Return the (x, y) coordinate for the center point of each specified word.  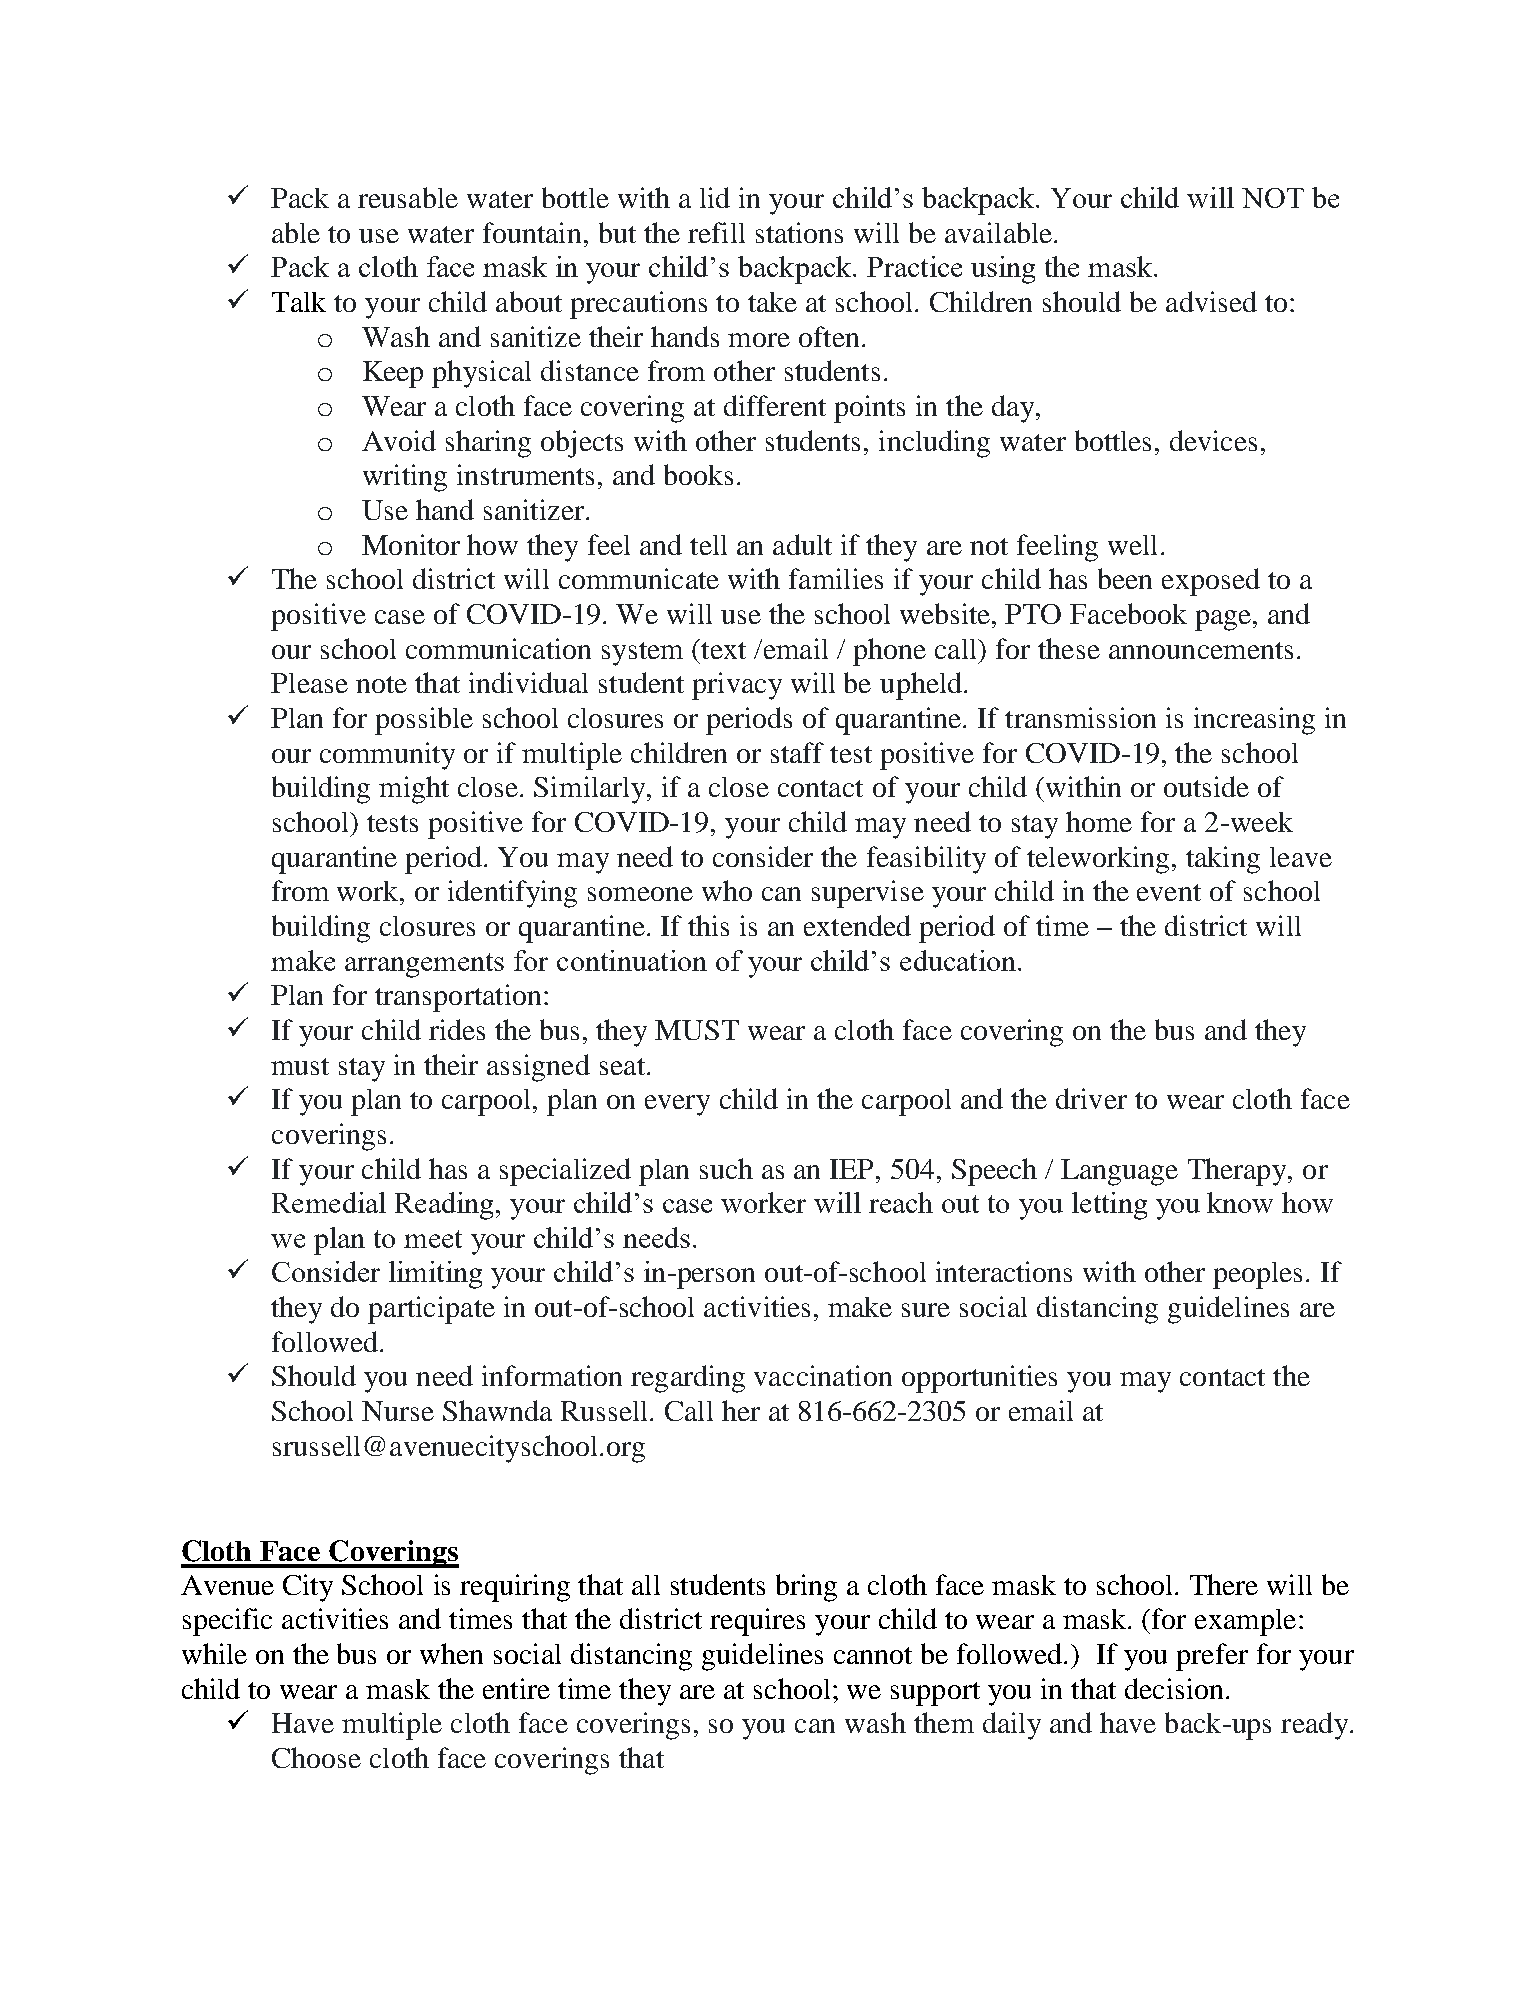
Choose (316, 1757)
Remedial (329, 1202)
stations (799, 232)
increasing (1254, 721)
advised (1211, 301)
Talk (299, 302)
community (387, 756)
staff (797, 752)
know (1240, 1202)
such (726, 1168)
